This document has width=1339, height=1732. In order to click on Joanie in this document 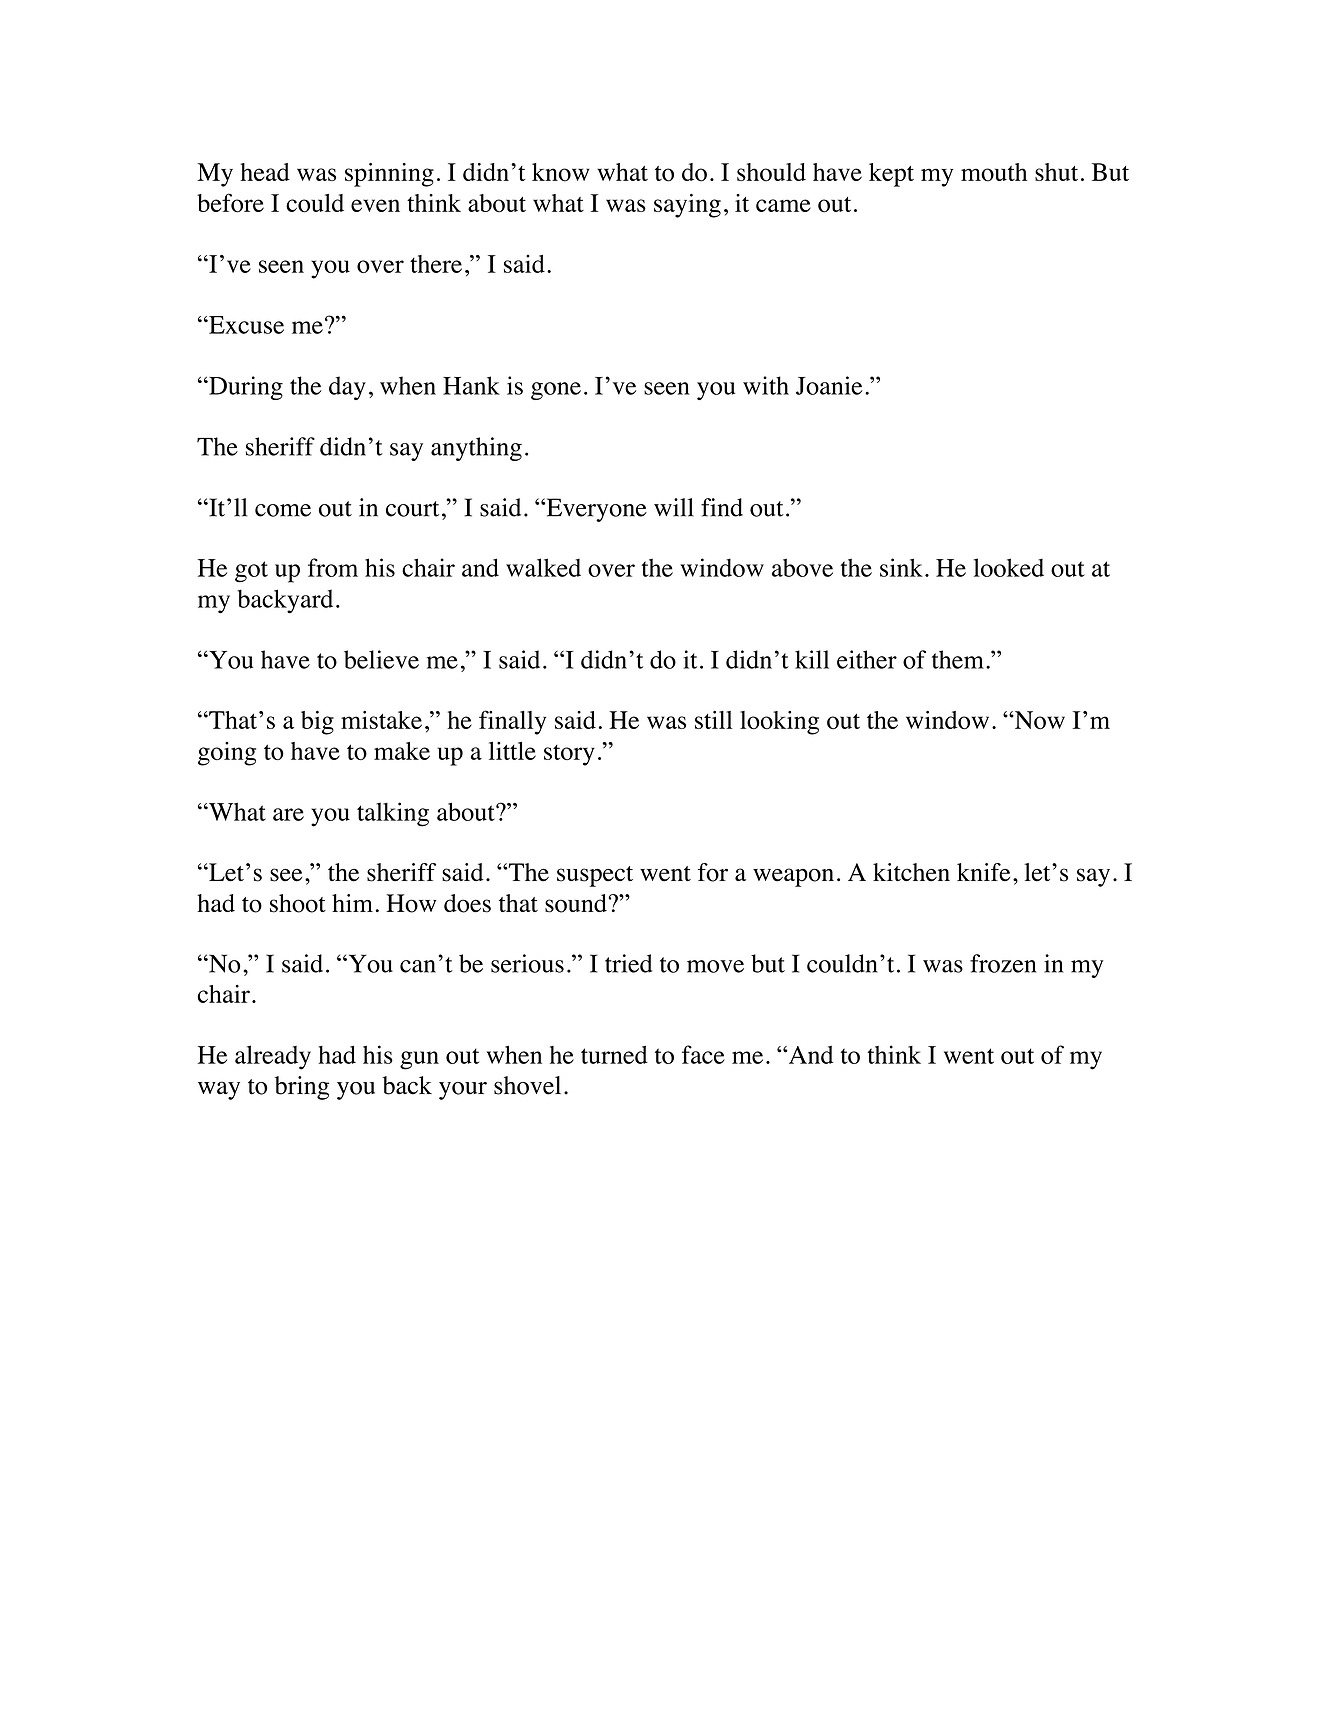, I will do `click(829, 385)`.
